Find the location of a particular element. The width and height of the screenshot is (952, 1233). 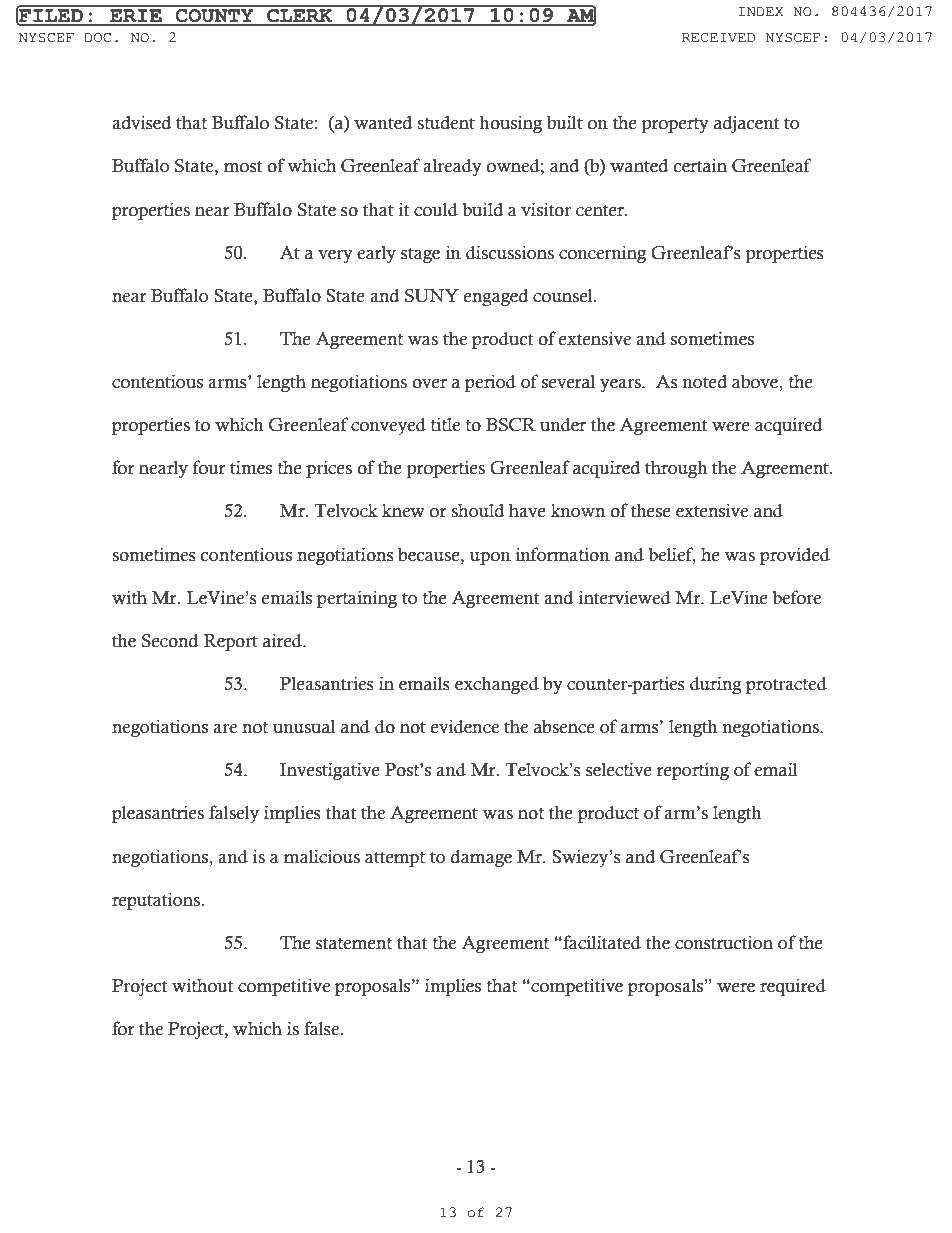

because is located at coordinates (430, 555).
